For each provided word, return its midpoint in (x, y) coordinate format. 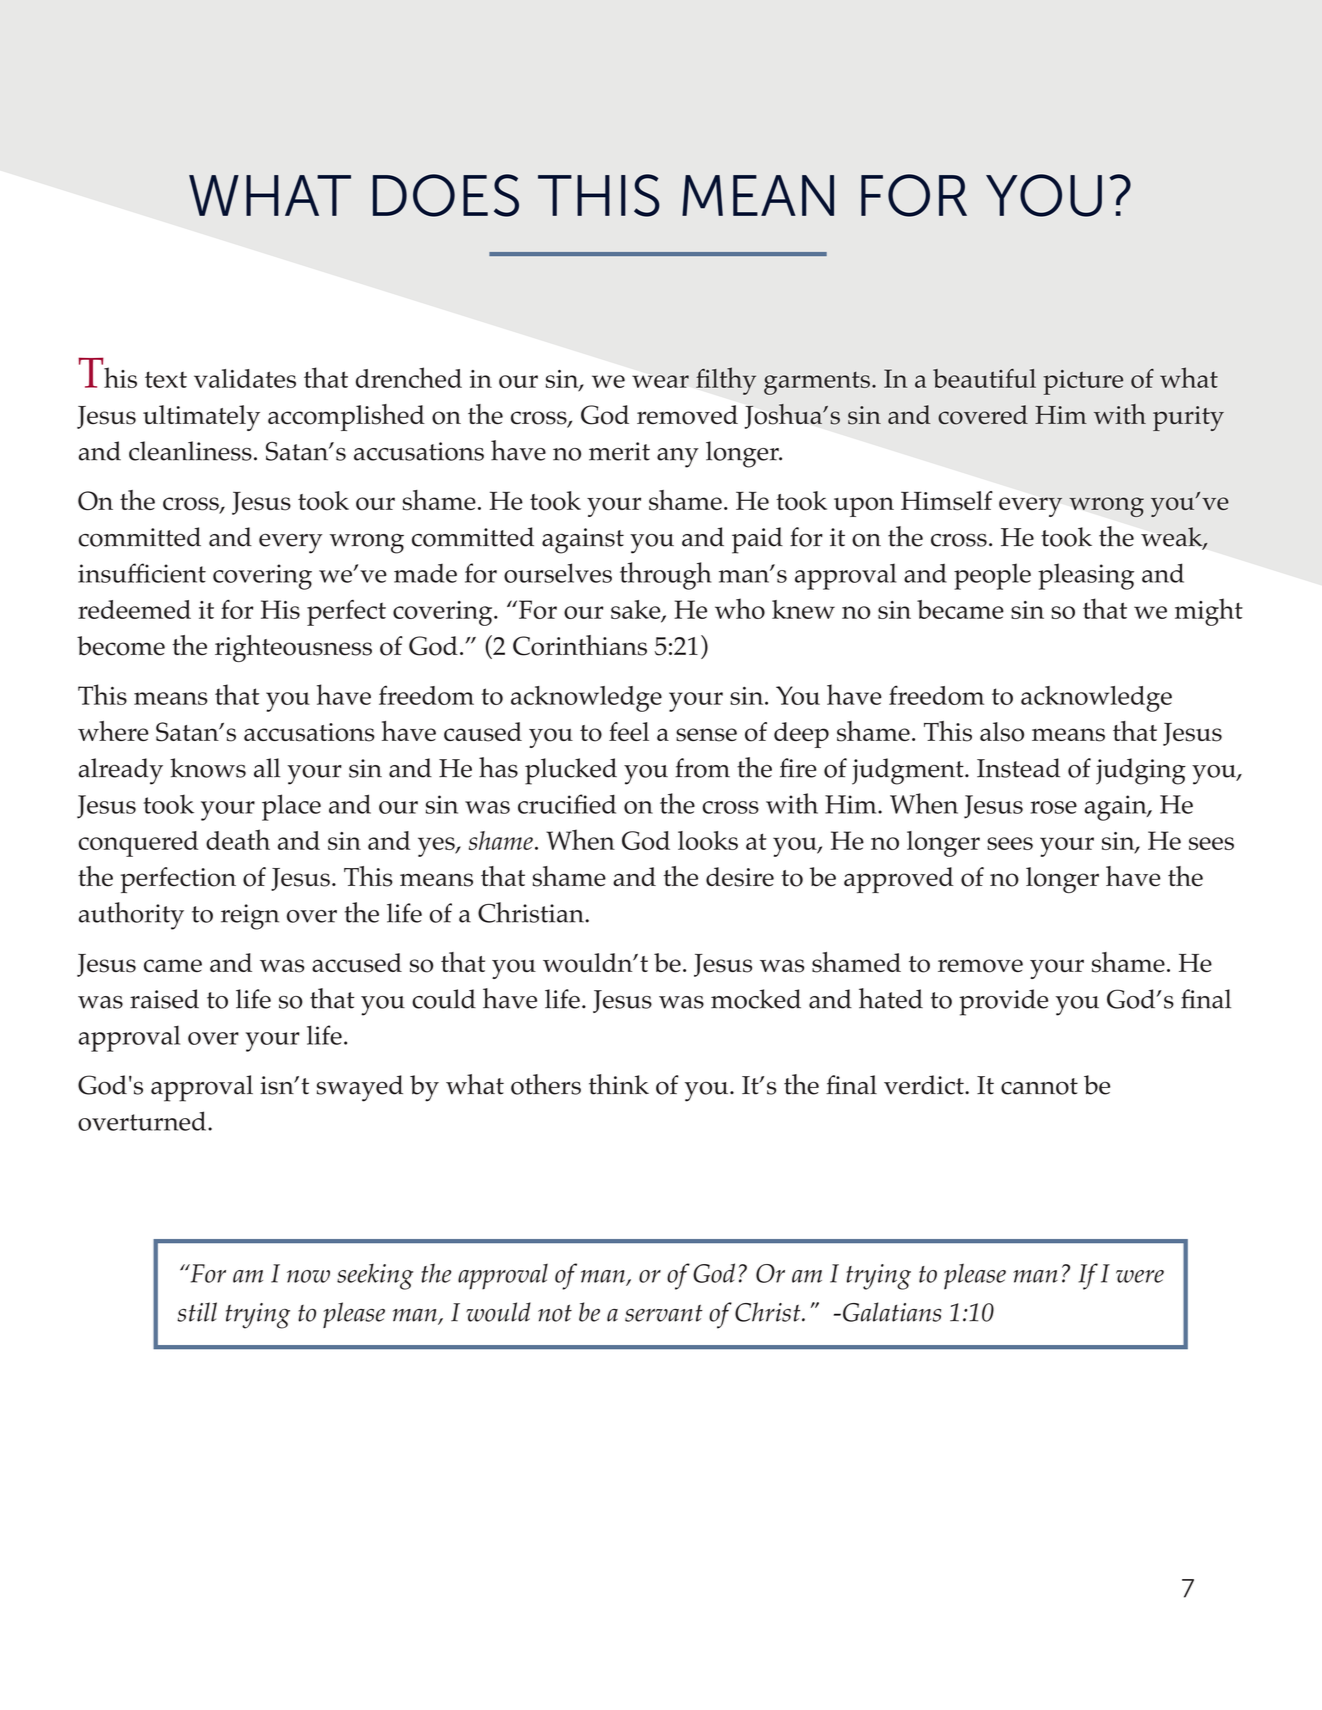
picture (1083, 382)
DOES (446, 195)
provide (1003, 1002)
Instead (1018, 768)
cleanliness (190, 451)
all (267, 768)
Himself (947, 501)
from (702, 768)
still (197, 1312)
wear (660, 381)
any (678, 458)
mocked (756, 999)
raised (164, 999)
